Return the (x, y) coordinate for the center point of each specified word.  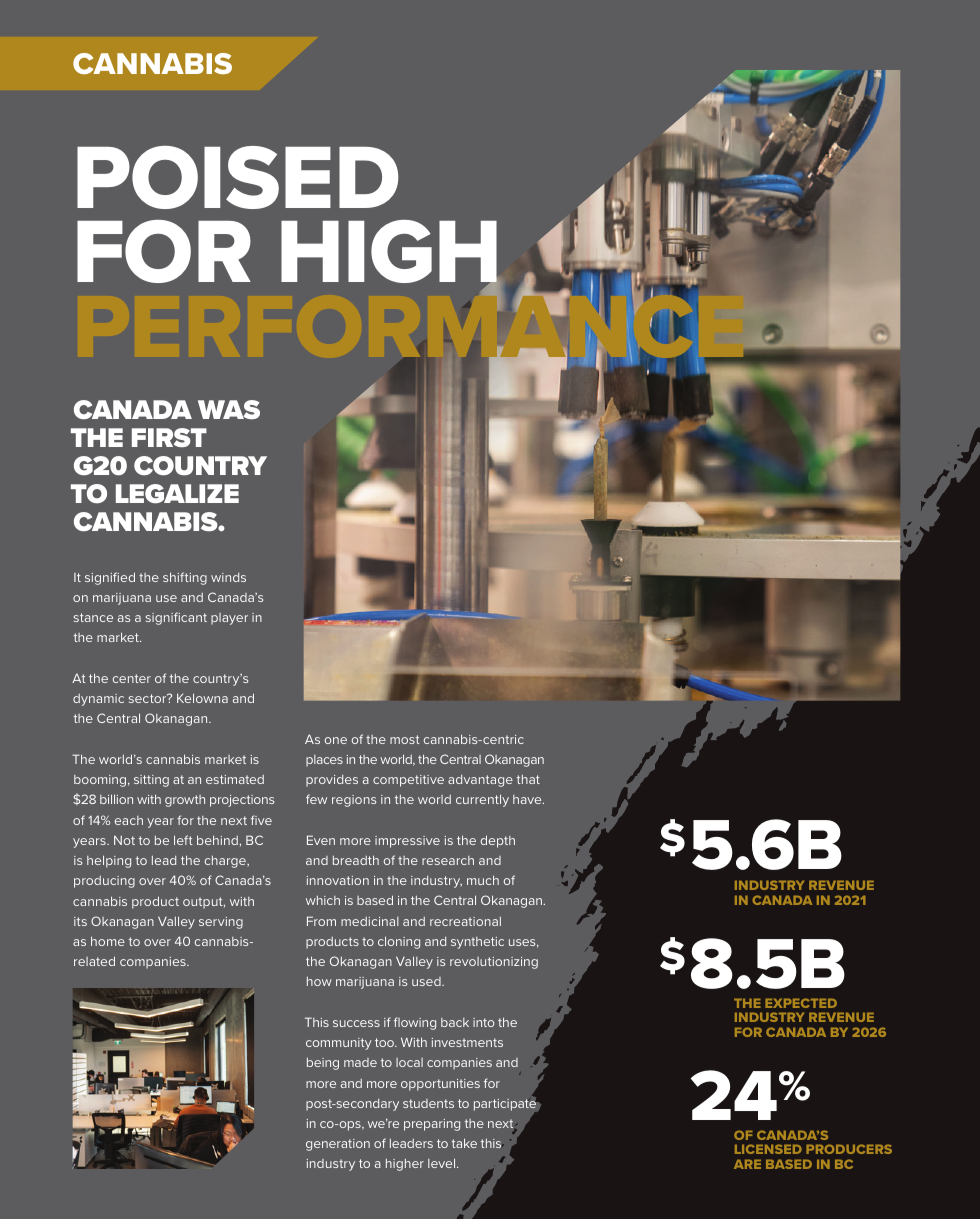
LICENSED (768, 1149)
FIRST (169, 437)
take (464, 1143)
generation (338, 1145)
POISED (238, 177)
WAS (229, 409)
